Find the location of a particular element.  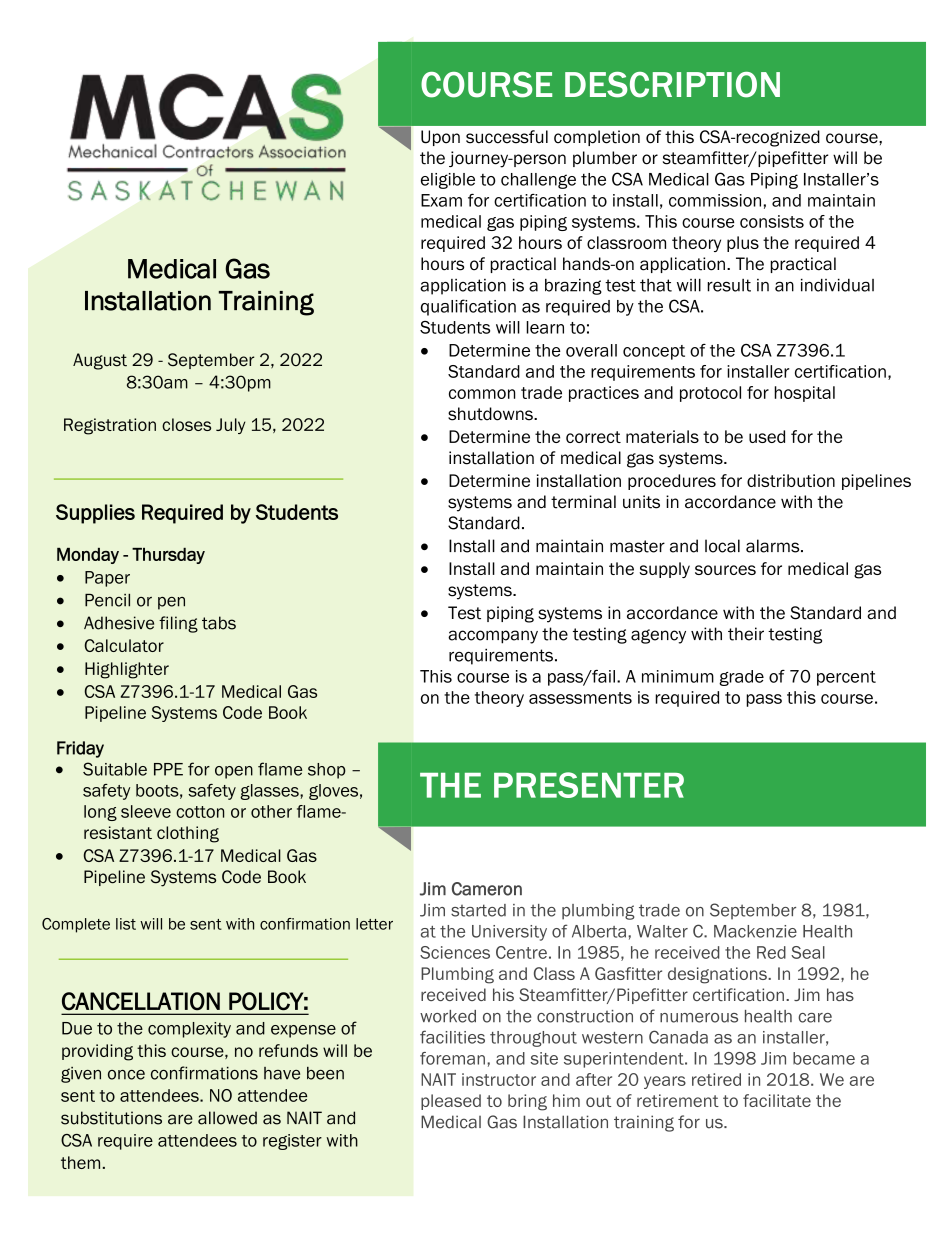

Upon is located at coordinates (440, 138).
